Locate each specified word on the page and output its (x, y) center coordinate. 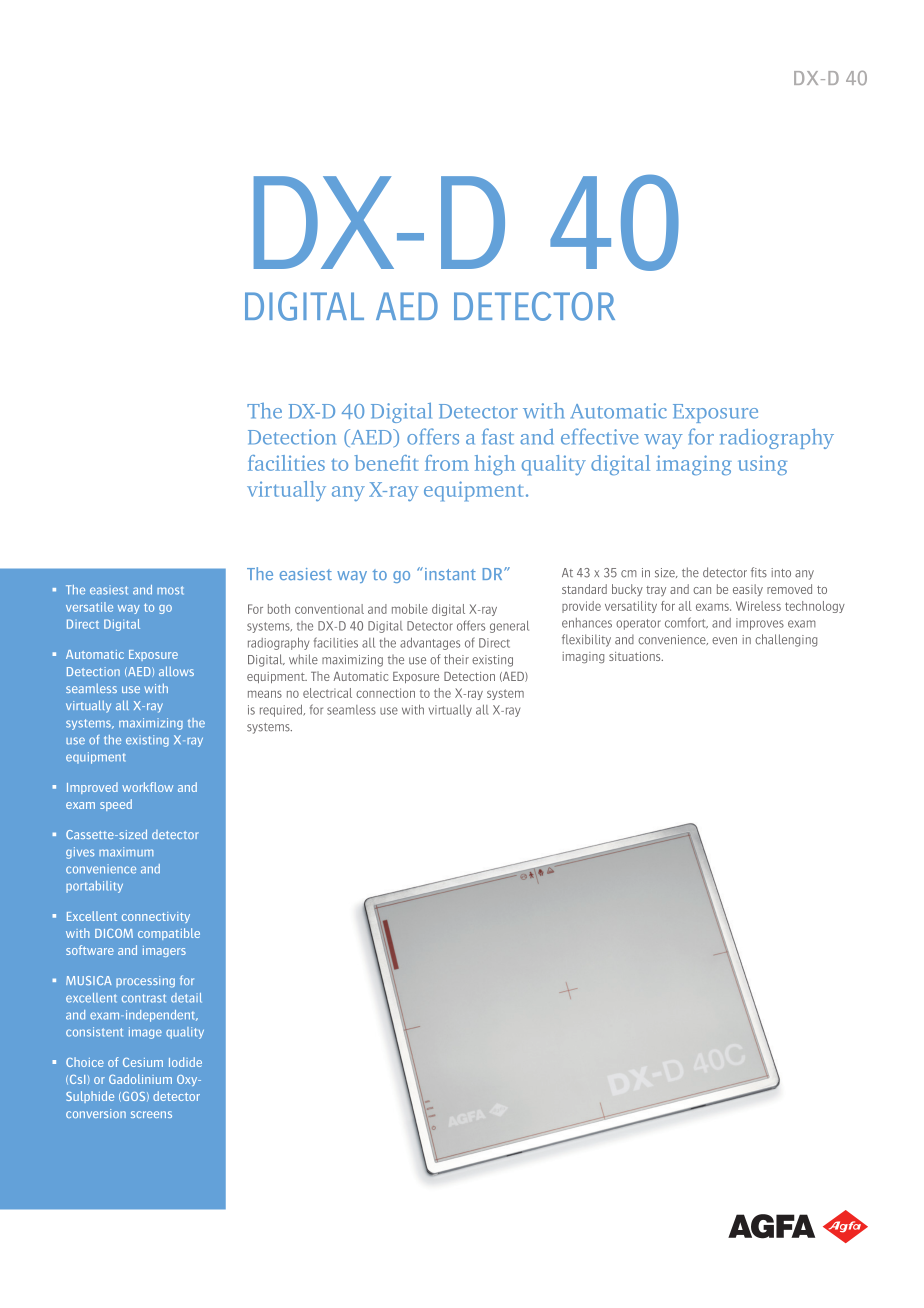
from (447, 463)
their (456, 659)
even (724, 641)
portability (94, 887)
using (762, 465)
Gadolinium (140, 1079)
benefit (386, 463)
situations (636, 656)
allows (176, 671)
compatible (169, 934)
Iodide (185, 1062)
